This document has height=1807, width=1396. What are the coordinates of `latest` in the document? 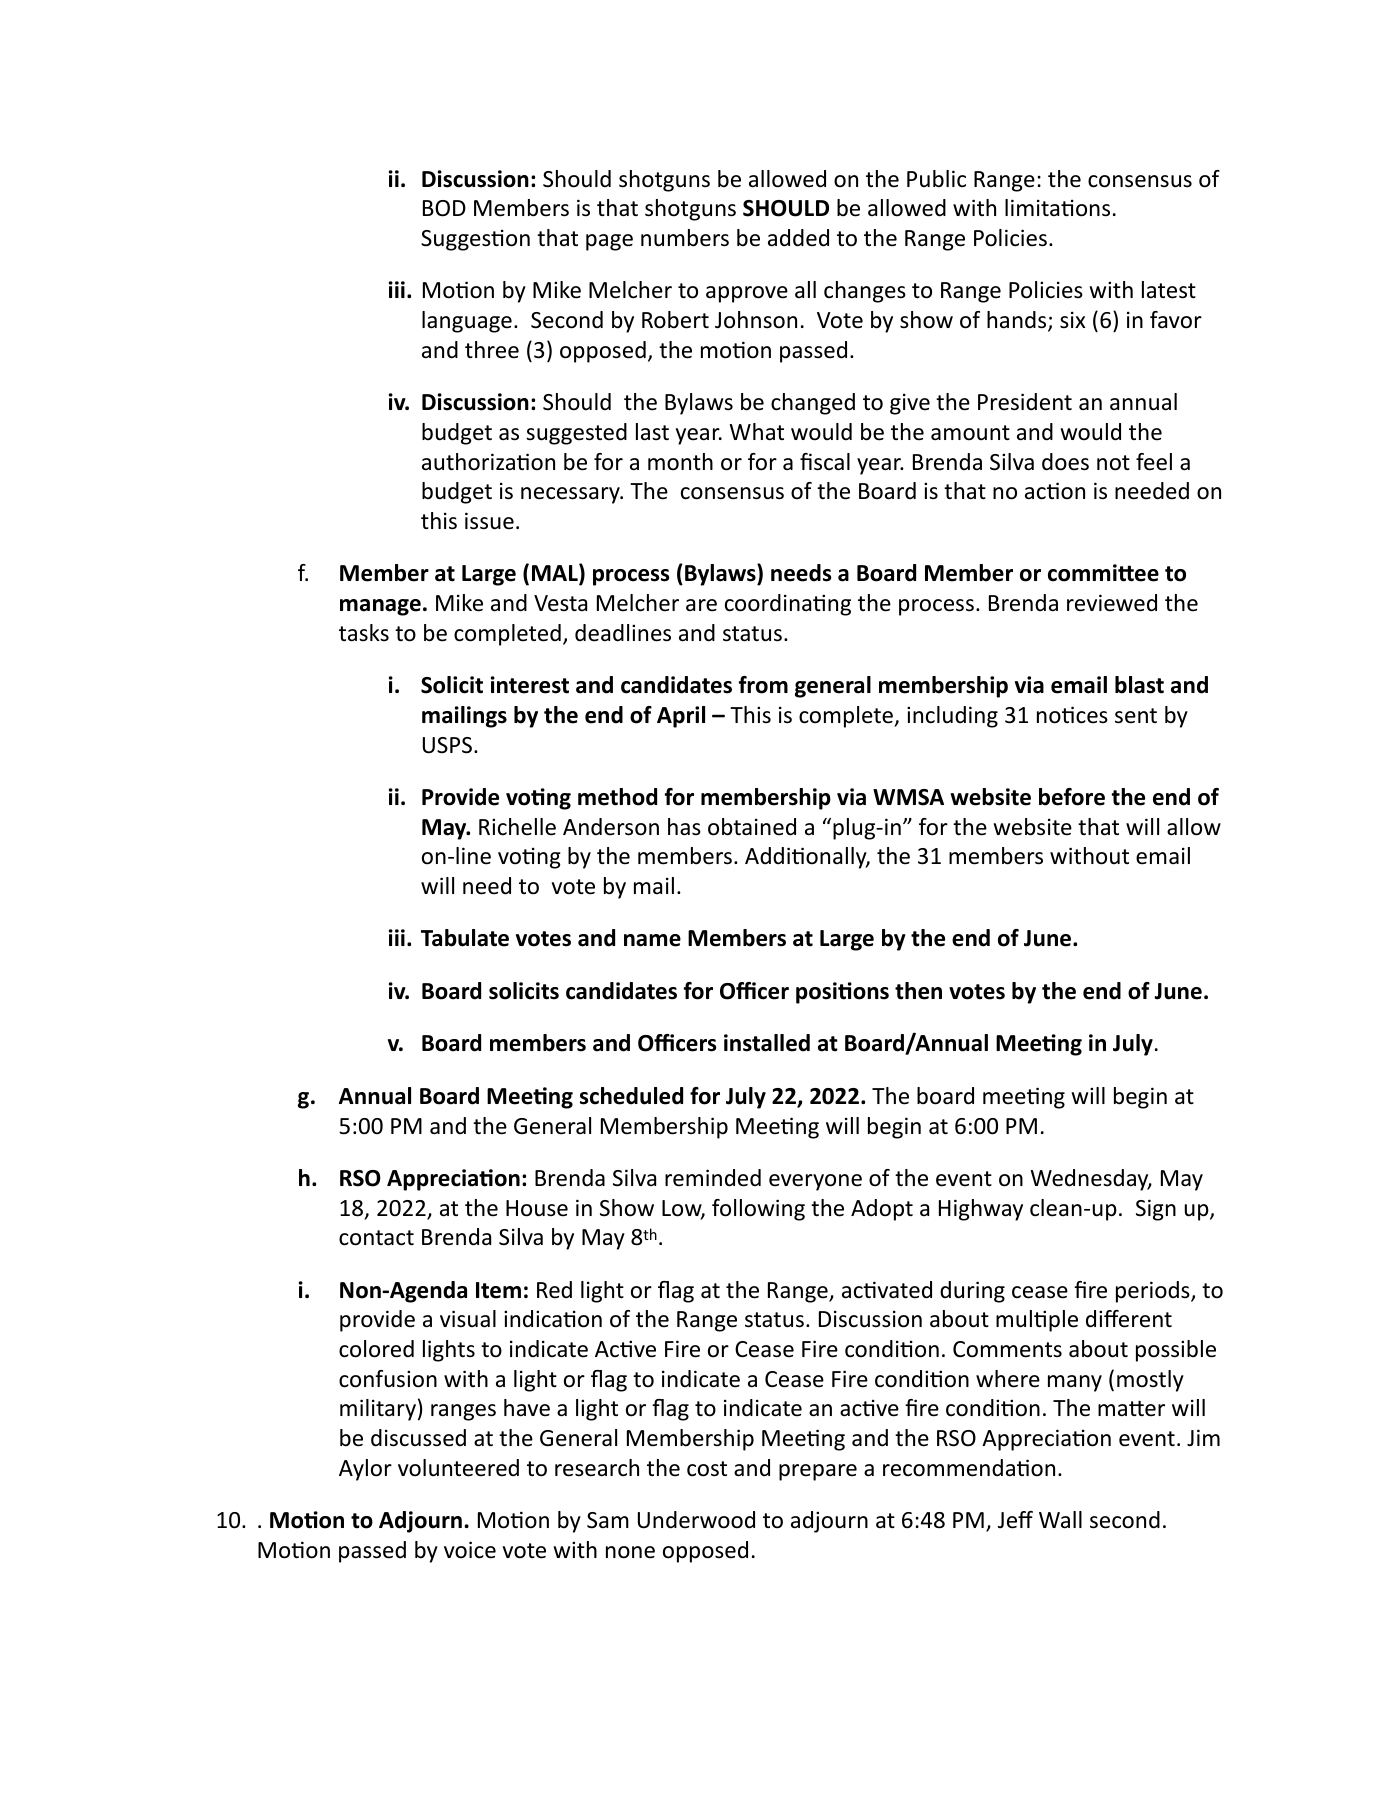 It's located at (1169, 290).
